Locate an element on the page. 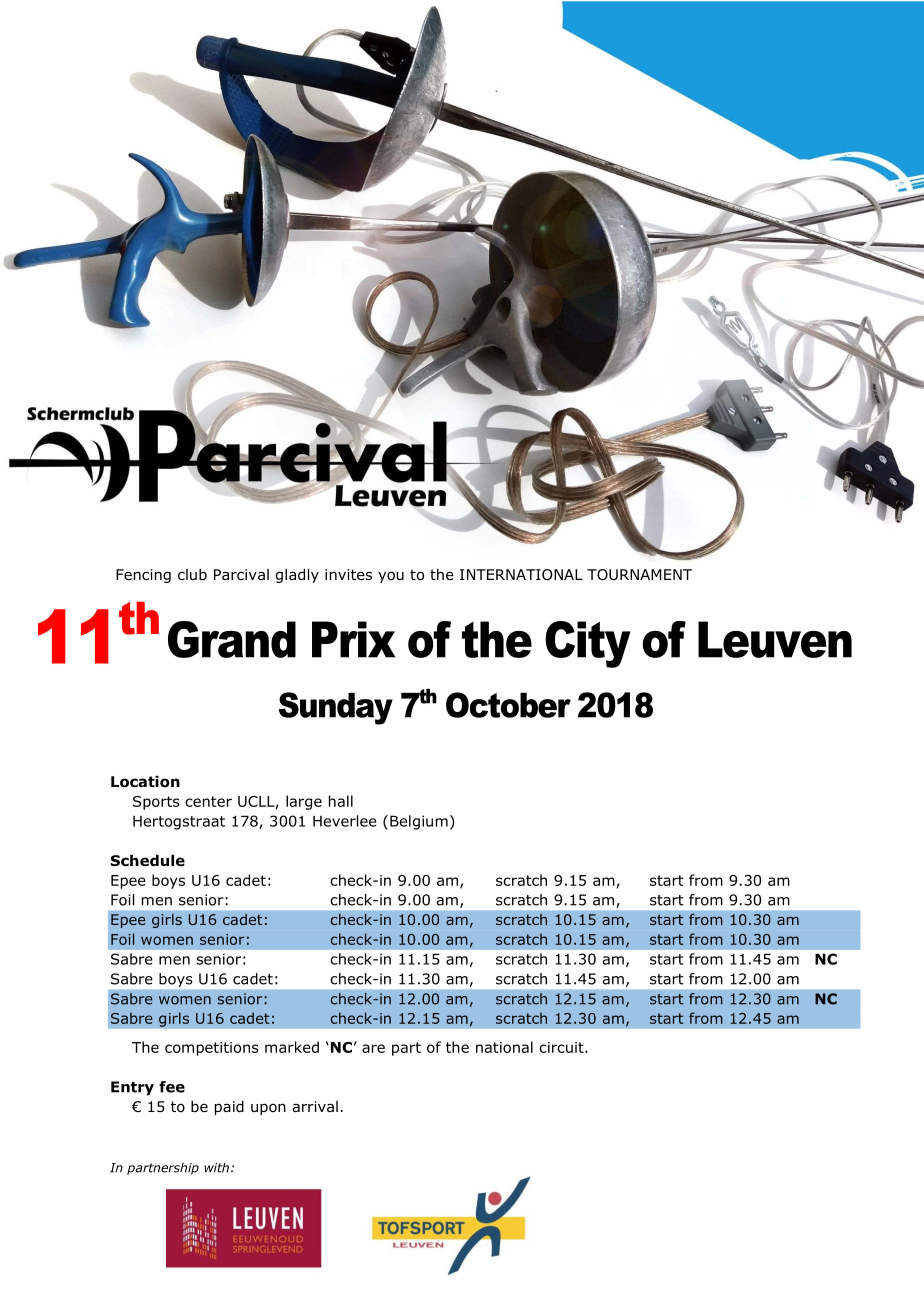 The height and width of the document is (1308, 924). Belgium is located at coordinates (419, 822).
